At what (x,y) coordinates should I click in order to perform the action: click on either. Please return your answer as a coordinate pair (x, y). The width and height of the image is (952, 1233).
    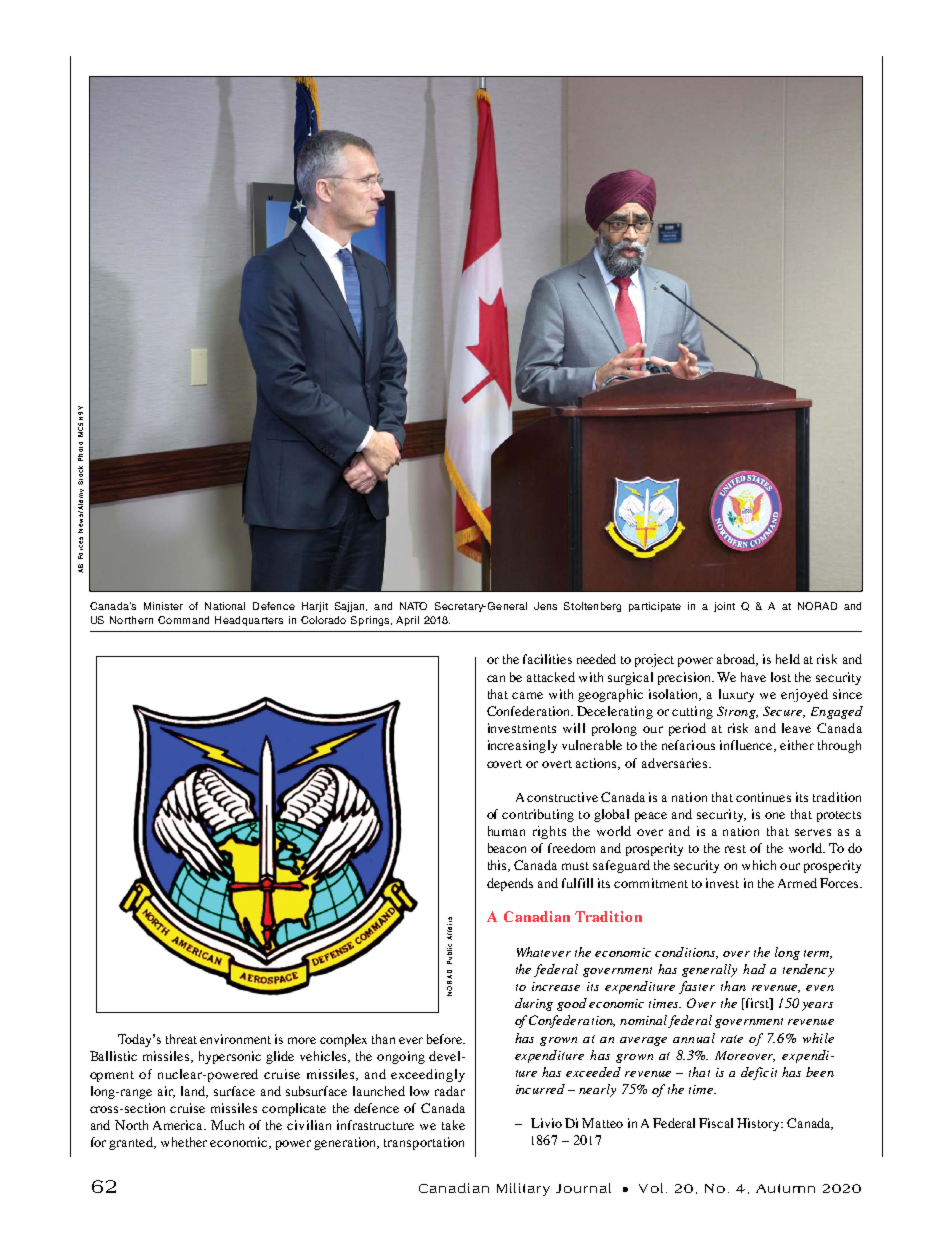
    Looking at the image, I should click on (797, 745).
